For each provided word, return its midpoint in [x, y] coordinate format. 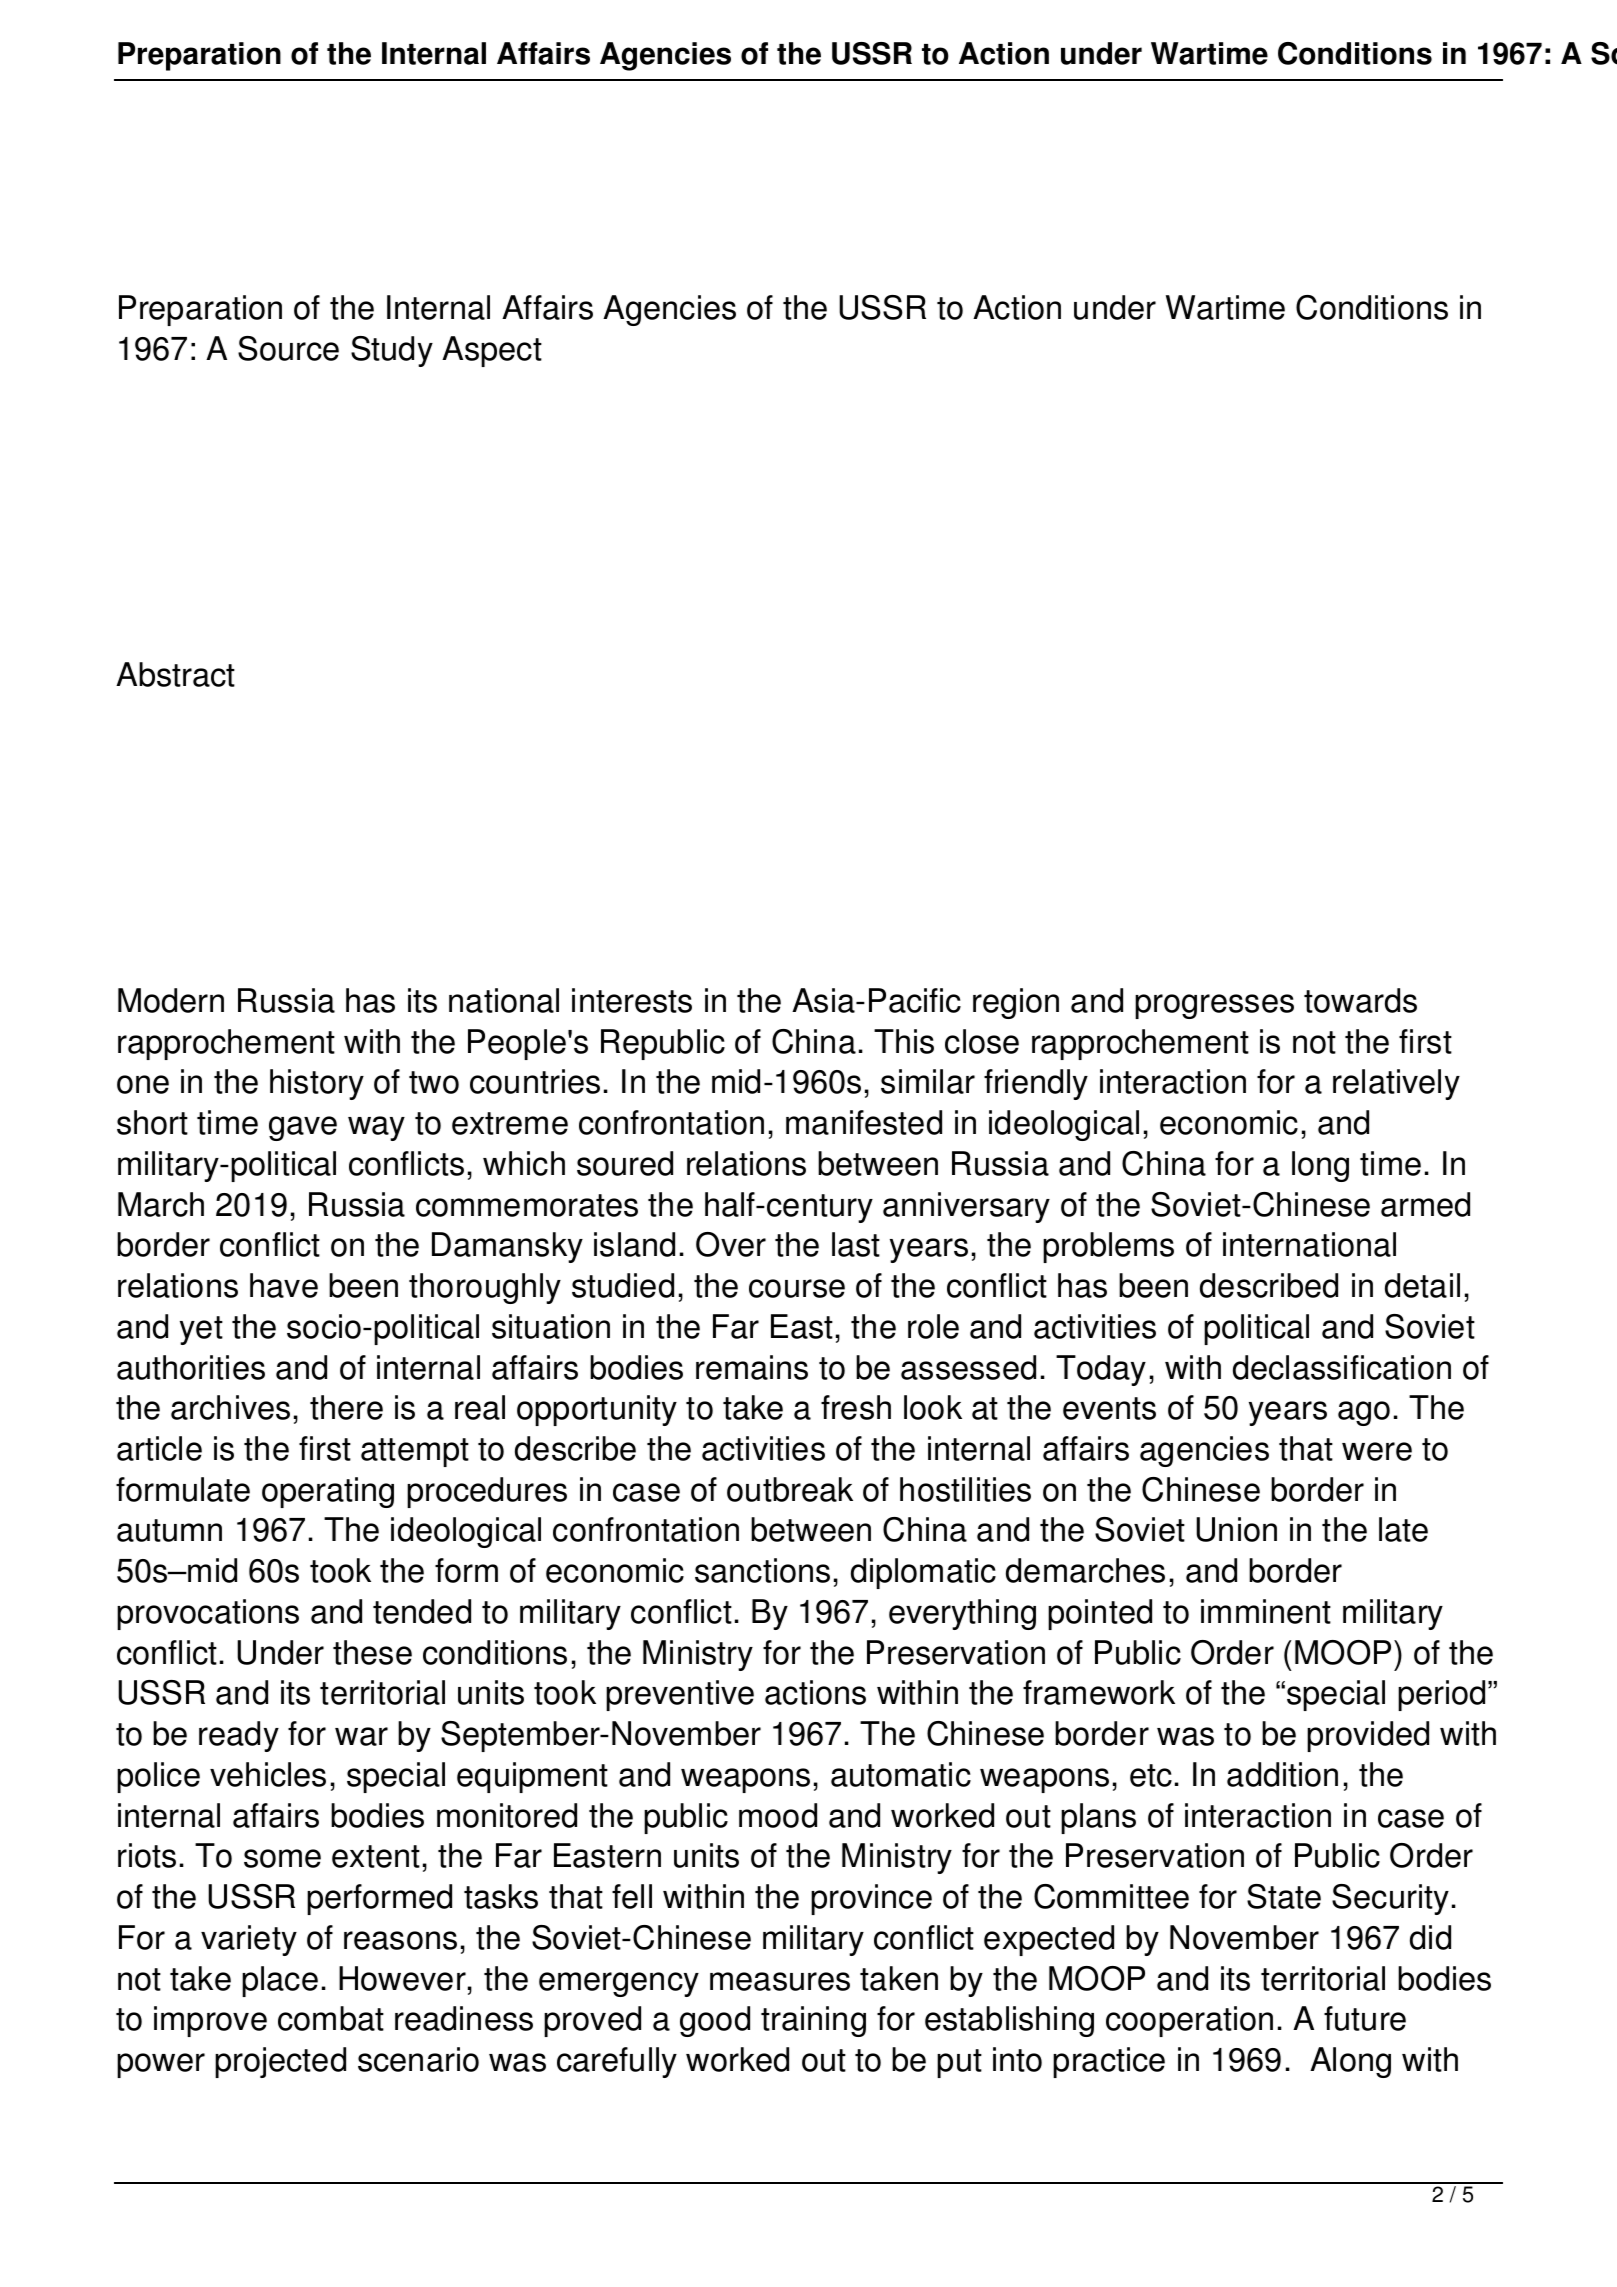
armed [1425, 1204]
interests [632, 1000]
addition [1282, 1774]
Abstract [175, 674]
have [284, 1285]
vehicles [268, 1774]
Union [1236, 1529]
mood [778, 1815]
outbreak [790, 1489]
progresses [1214, 1006]
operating [328, 1492]
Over [731, 1244]
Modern [171, 1000]
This [904, 1041]
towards [1360, 1000]
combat [331, 2018]
